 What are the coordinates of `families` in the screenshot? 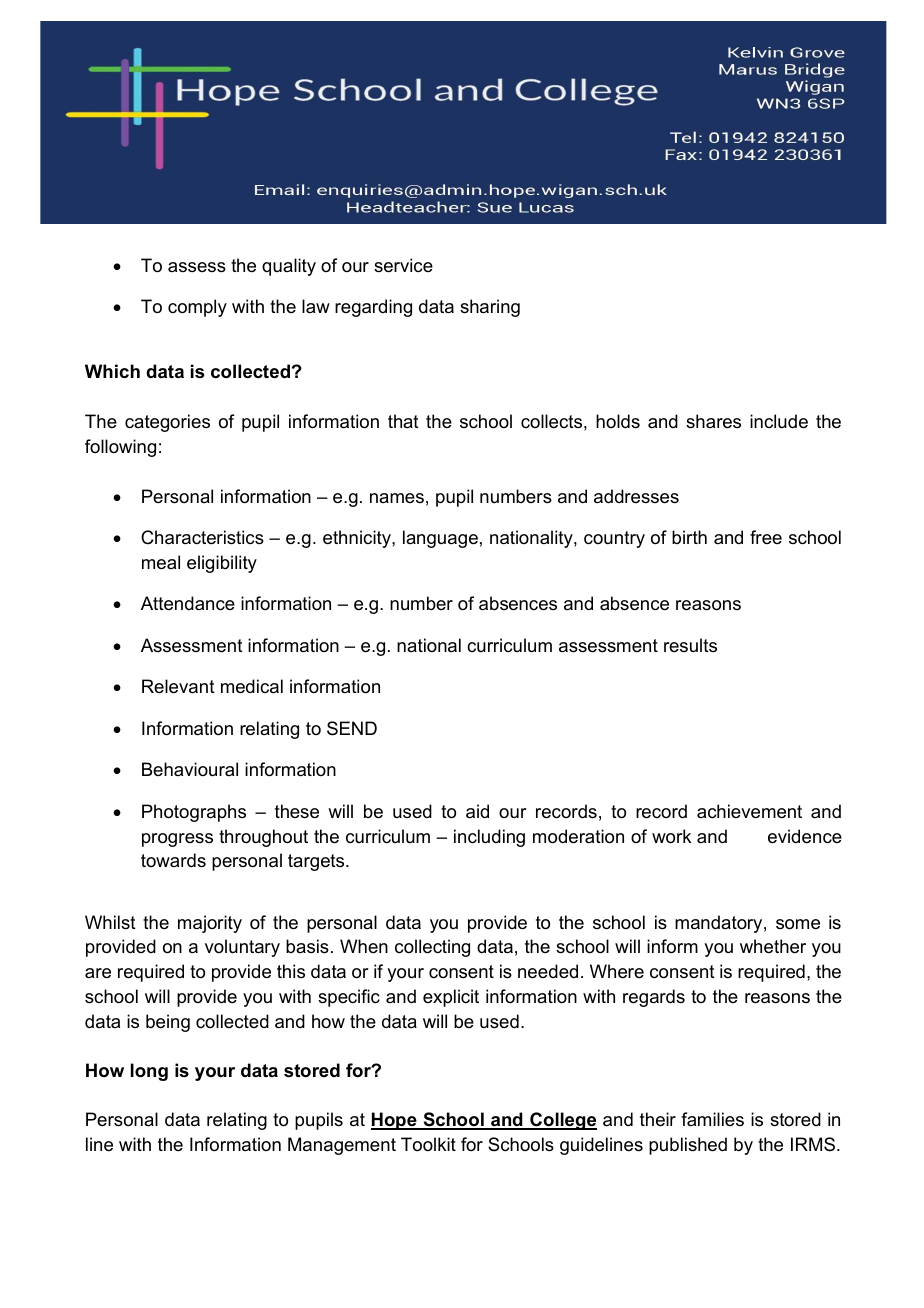 It's located at (712, 1119).
